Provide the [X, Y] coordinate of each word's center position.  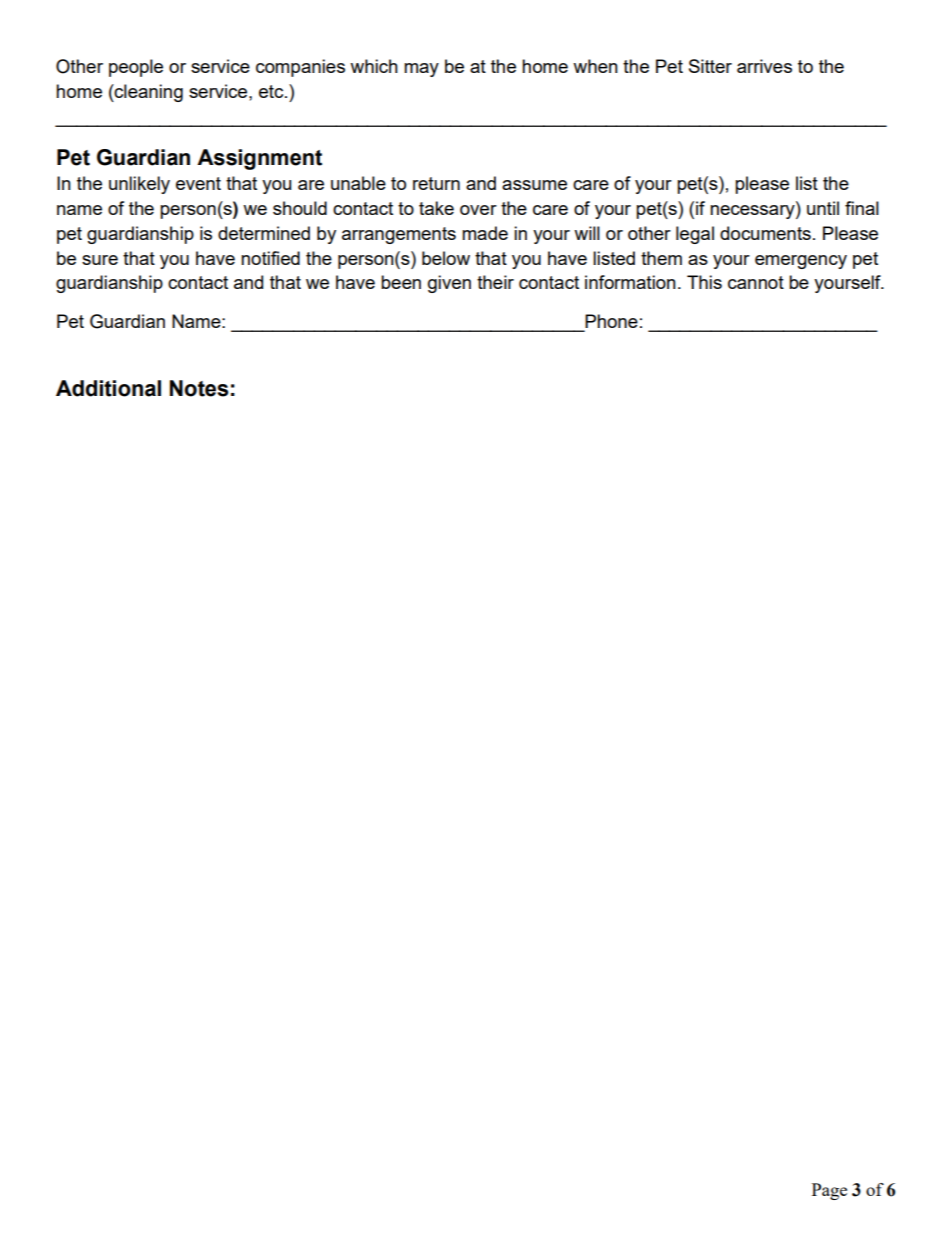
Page [829, 1191]
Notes [199, 388]
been [401, 282]
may [421, 70]
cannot [756, 282]
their [495, 282]
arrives [764, 66]
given [449, 284]
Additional [108, 388]
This [704, 282]
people [136, 68]
